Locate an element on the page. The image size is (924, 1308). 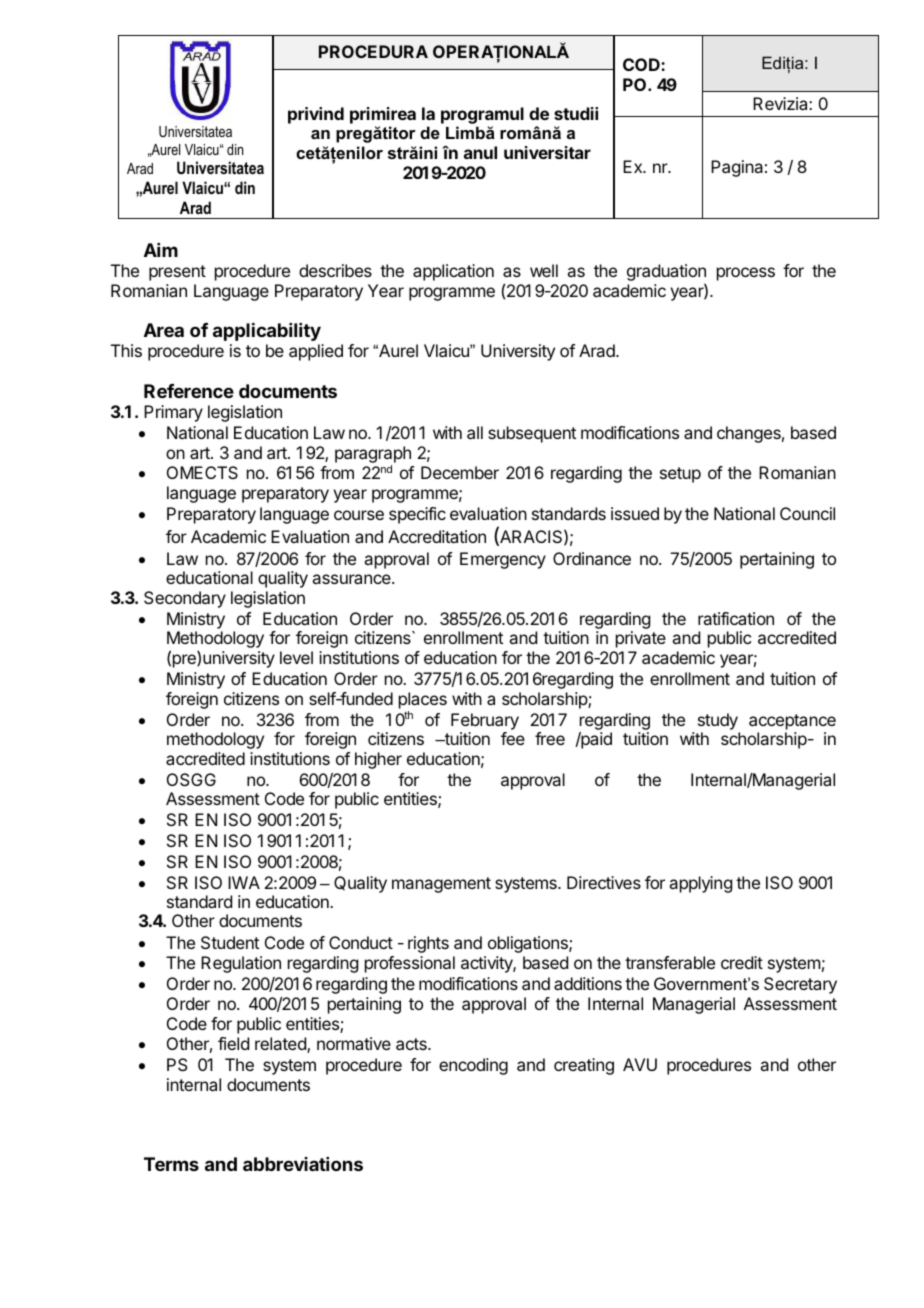
level is located at coordinates (296, 657).
